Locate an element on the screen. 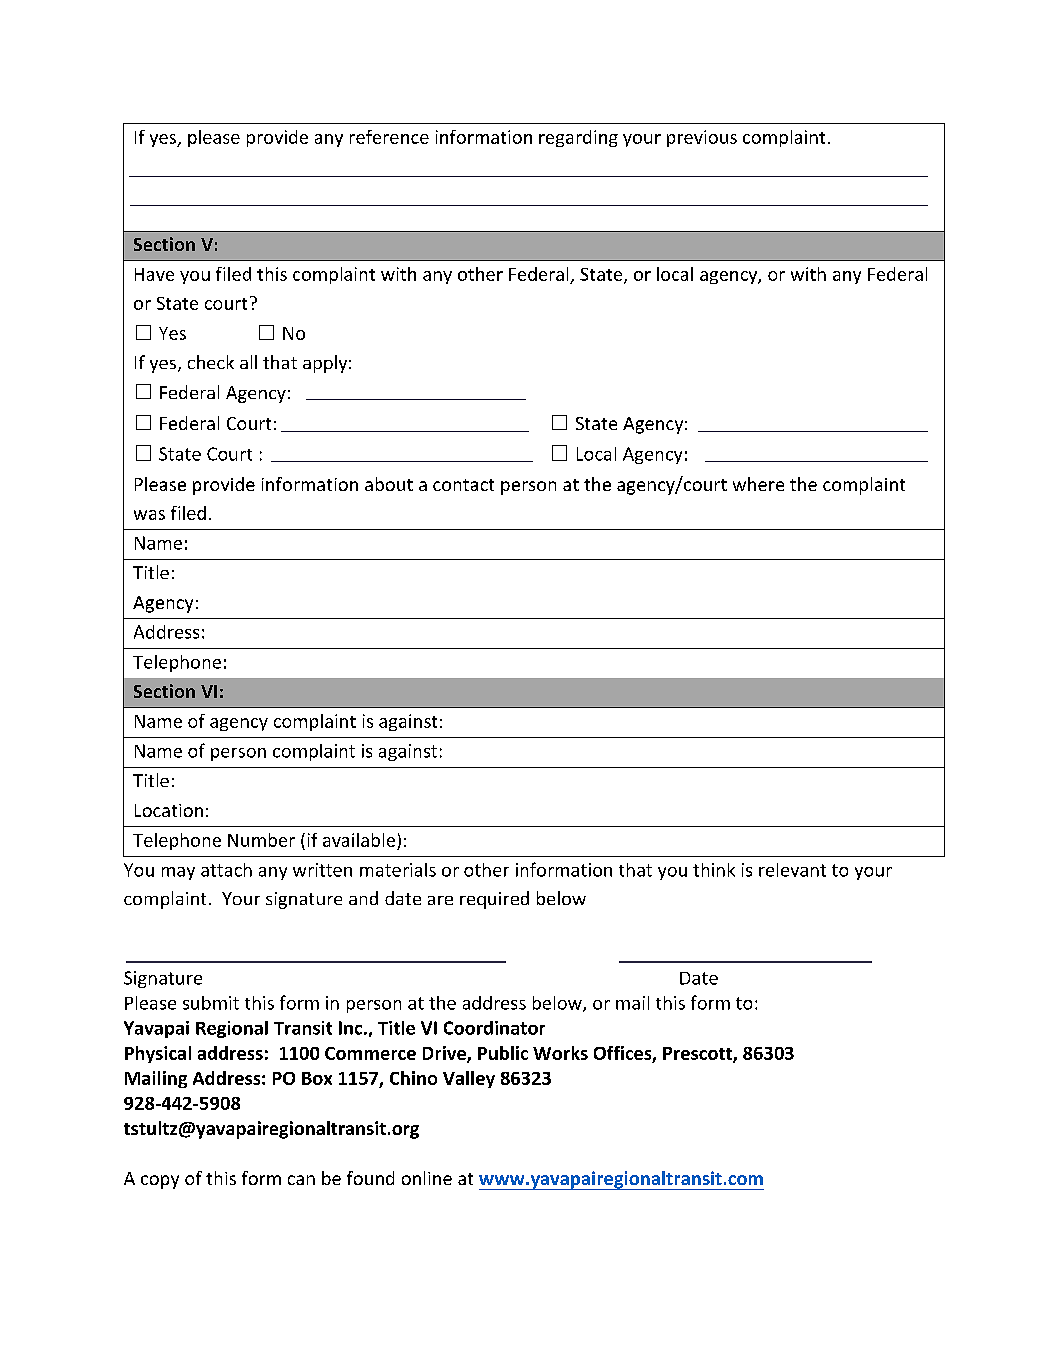 The image size is (1049, 1357). reference is located at coordinates (389, 137).
